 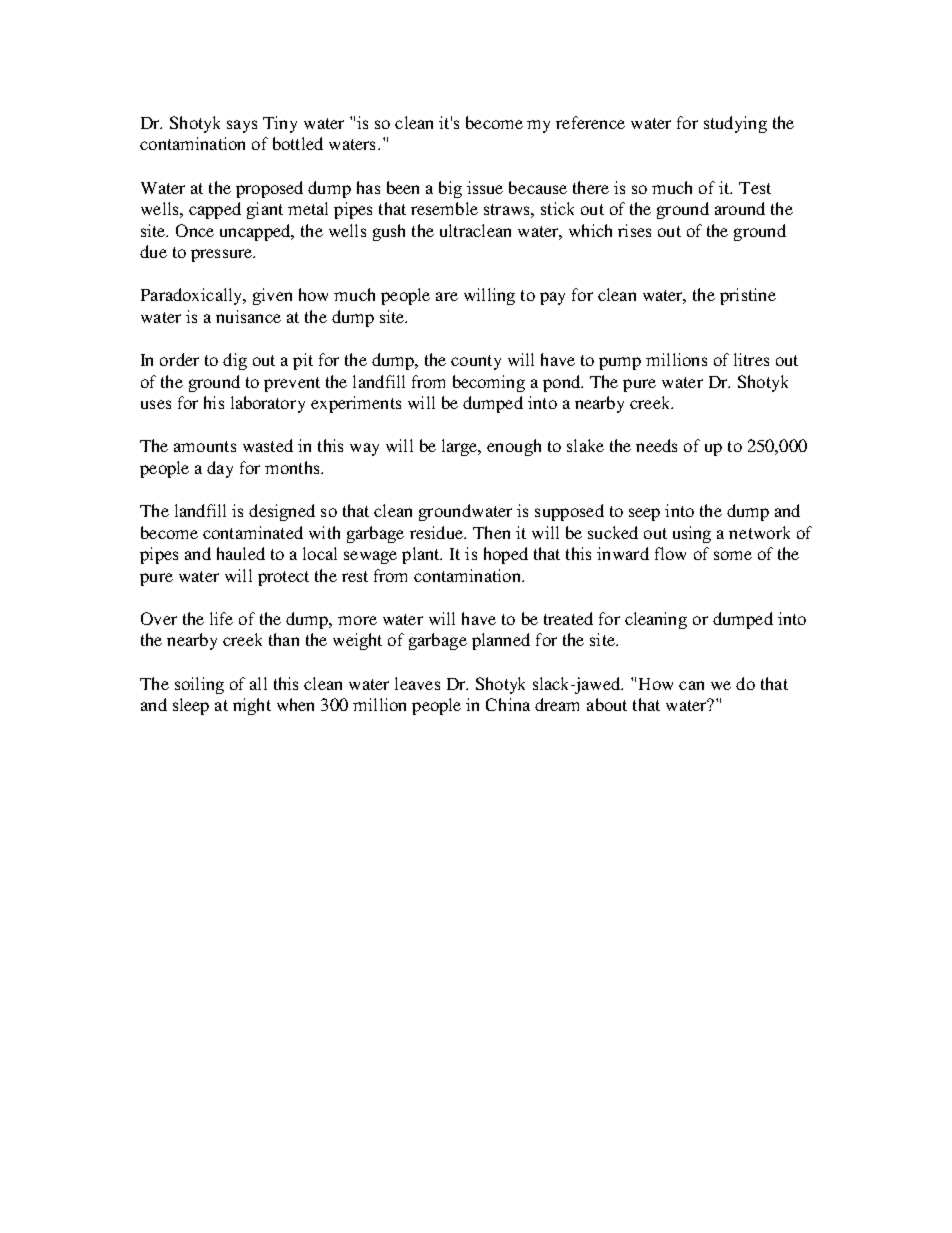 I want to click on says, so click(x=242, y=126).
